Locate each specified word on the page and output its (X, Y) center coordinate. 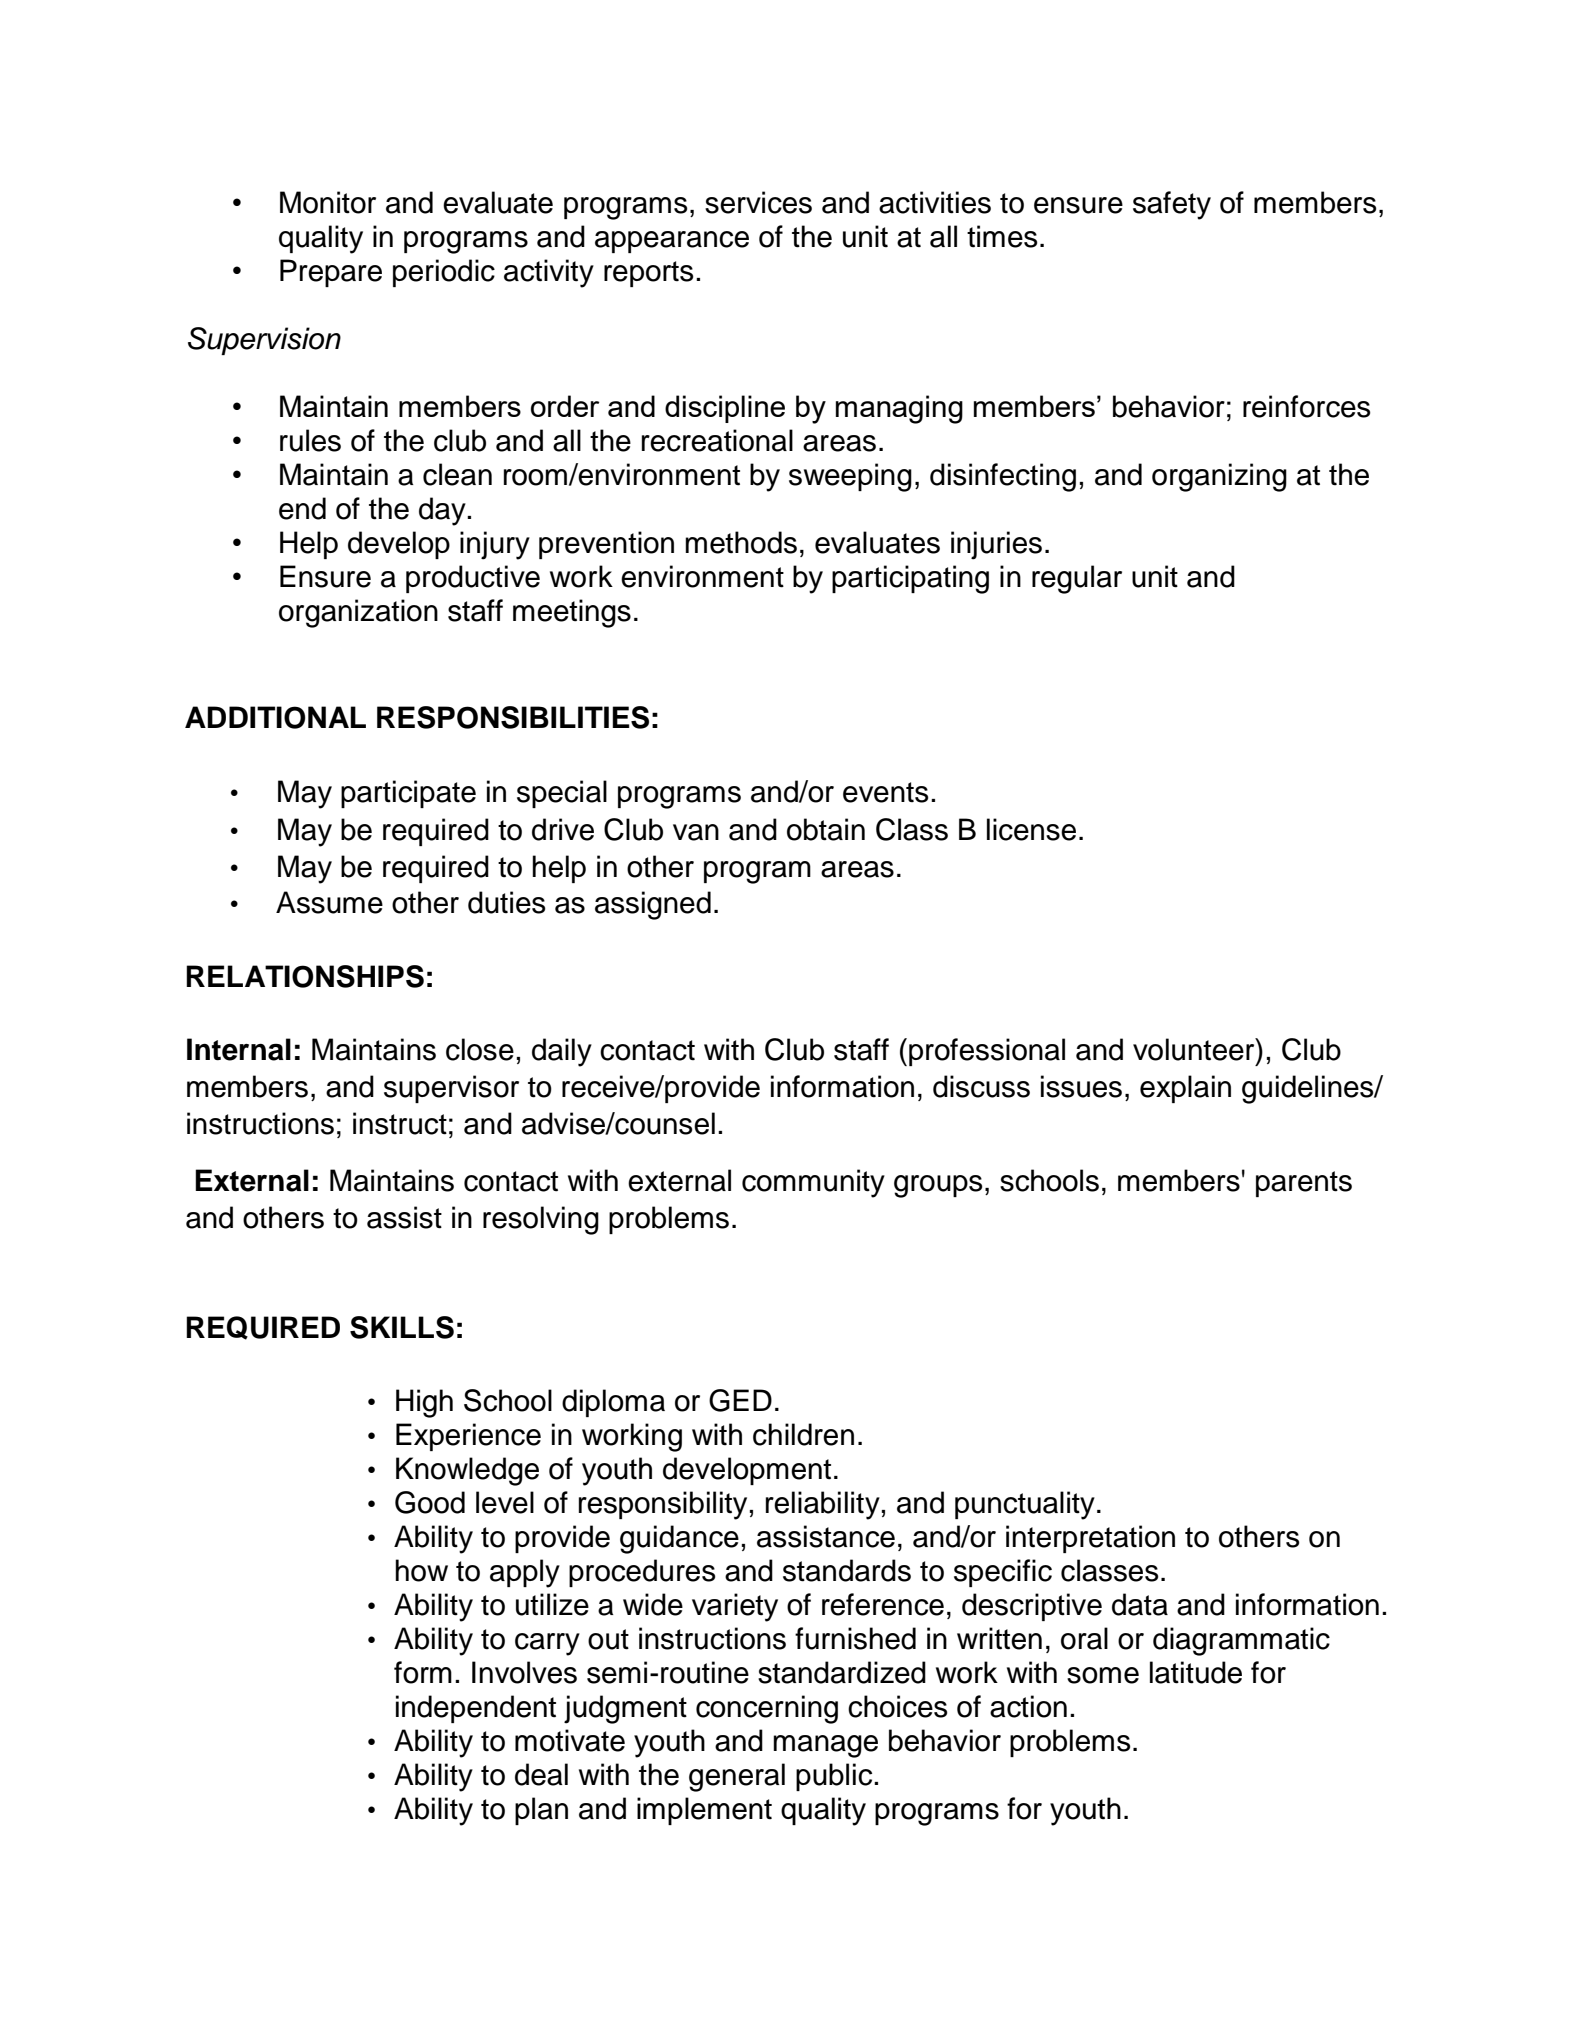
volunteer (1195, 1049)
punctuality (1025, 1505)
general (737, 1777)
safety (1172, 205)
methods (741, 542)
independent (476, 1709)
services (758, 202)
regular (1077, 579)
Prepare (331, 273)
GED (740, 1400)
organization (358, 613)
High (424, 1403)
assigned (653, 905)
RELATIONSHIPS (305, 976)
